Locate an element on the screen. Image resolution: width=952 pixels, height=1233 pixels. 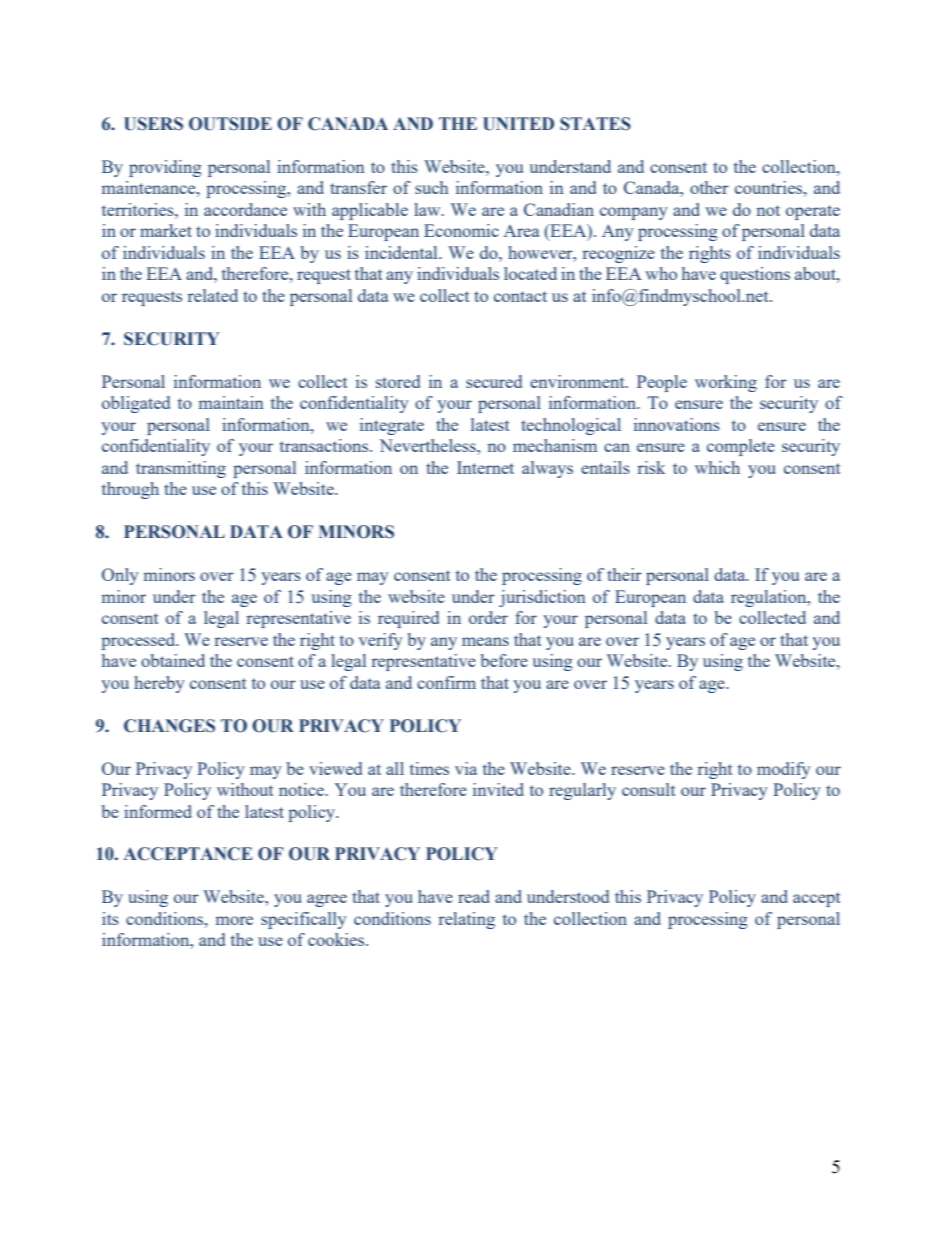
through is located at coordinates (130, 490).
